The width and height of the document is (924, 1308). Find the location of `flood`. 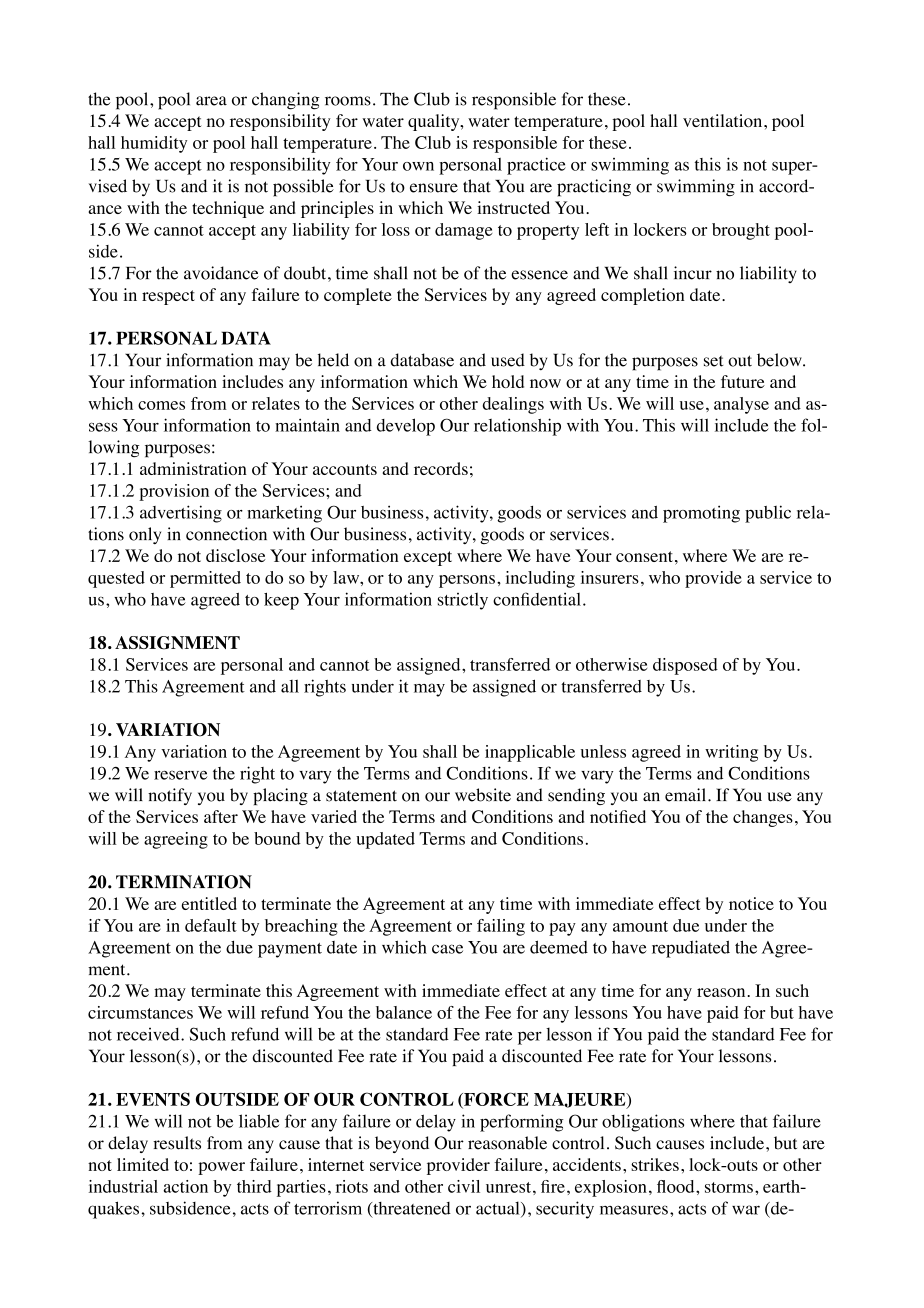

flood is located at coordinates (677, 1186).
